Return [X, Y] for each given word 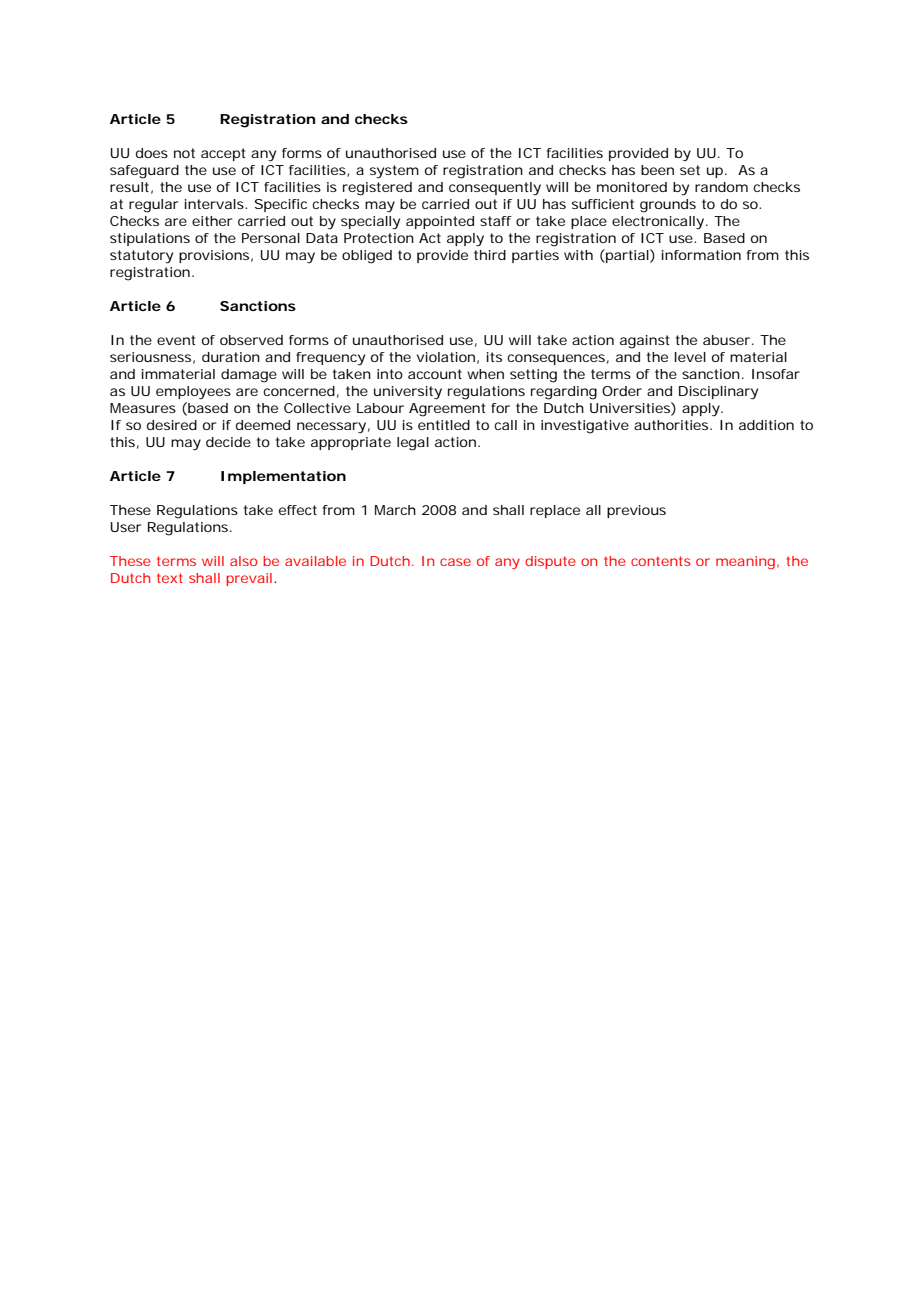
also [243, 561]
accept [223, 154]
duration [231, 357]
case [455, 562]
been [657, 170]
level [690, 357]
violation [446, 357]
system [394, 172]
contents [661, 561]
